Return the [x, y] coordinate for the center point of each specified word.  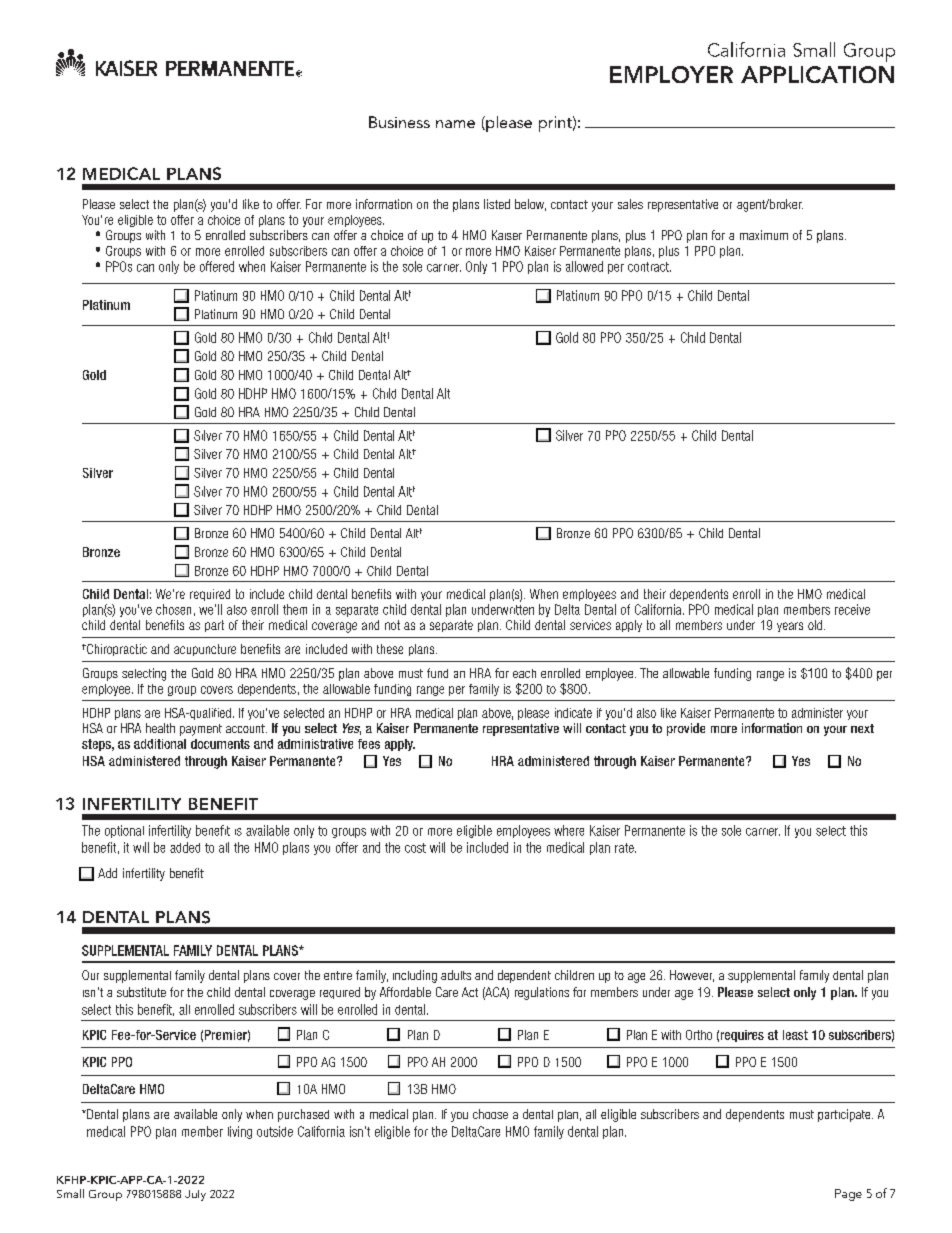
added [185, 847]
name [455, 124]
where [569, 830]
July [195, 1195]
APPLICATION [817, 74]
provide [686, 729]
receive [852, 609]
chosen [173, 609]
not [392, 625]
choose [490, 1114]
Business [399, 122]
